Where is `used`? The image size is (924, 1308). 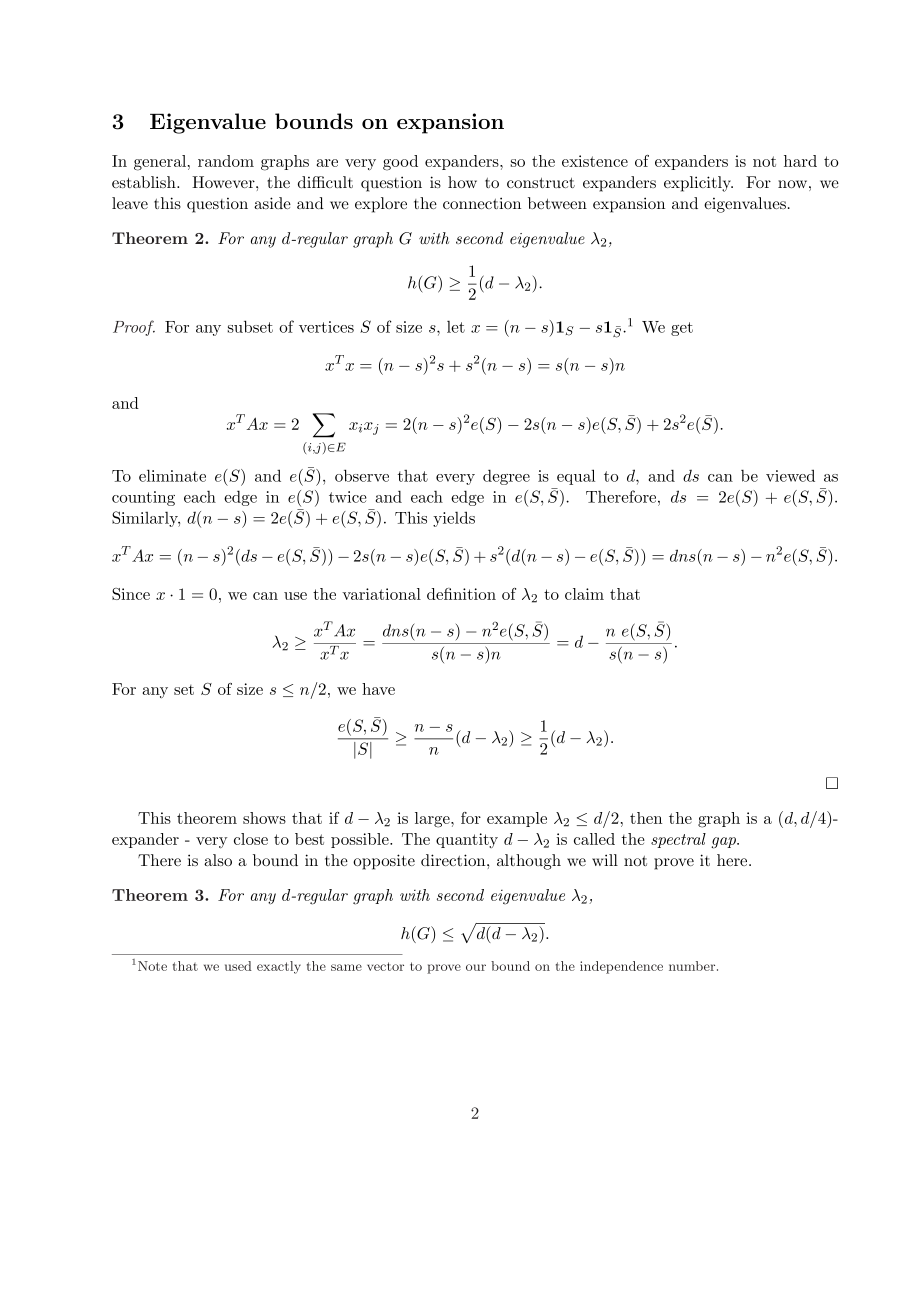 used is located at coordinates (238, 966).
